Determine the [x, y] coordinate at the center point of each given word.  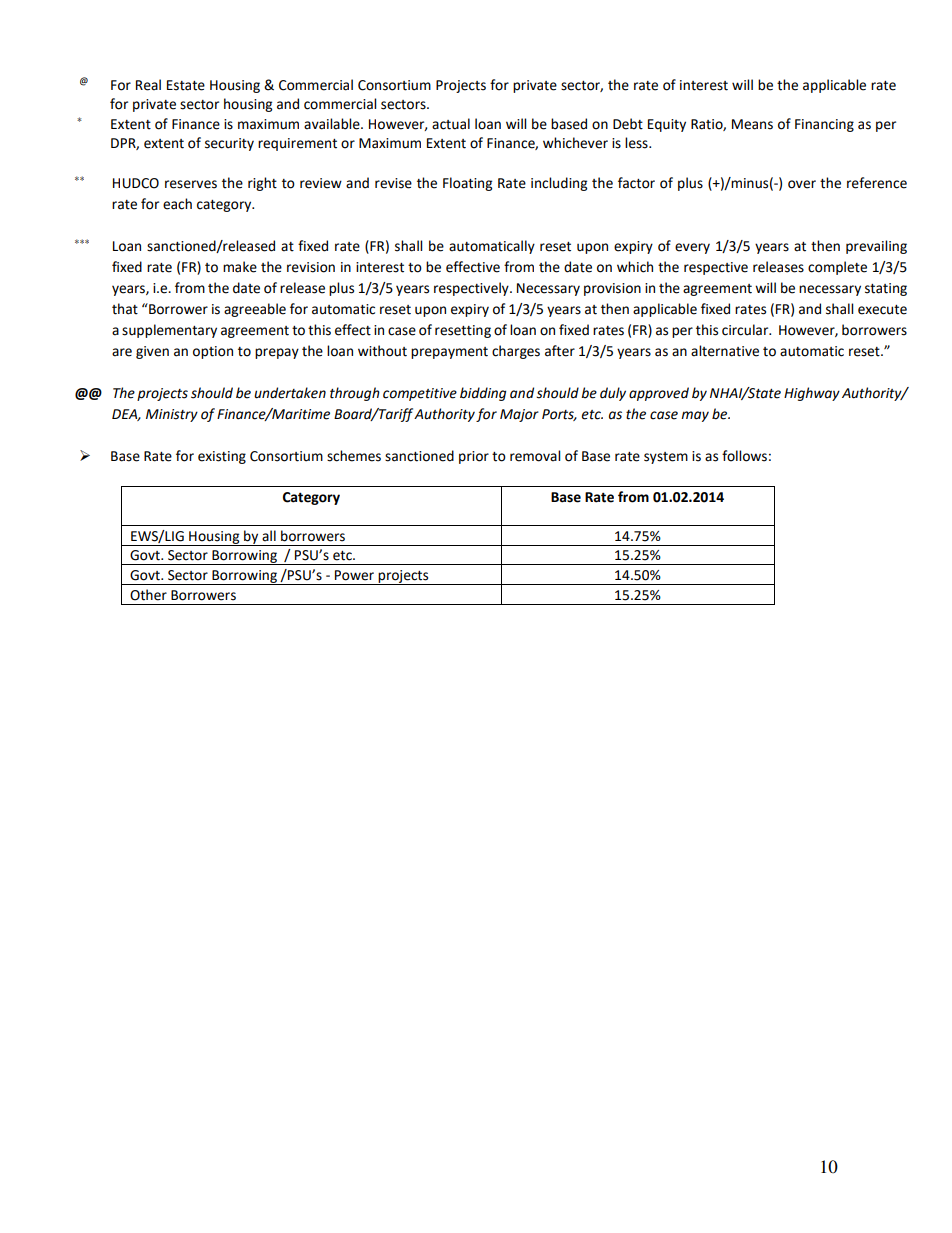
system [666, 458]
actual [451, 124]
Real [148, 85]
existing [222, 457]
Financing [824, 125]
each [177, 204]
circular [746, 330]
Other [148, 595]
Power [354, 575]
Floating [467, 184]
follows [744, 456]
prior [474, 457]
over [802, 184]
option [213, 352]
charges [516, 352]
